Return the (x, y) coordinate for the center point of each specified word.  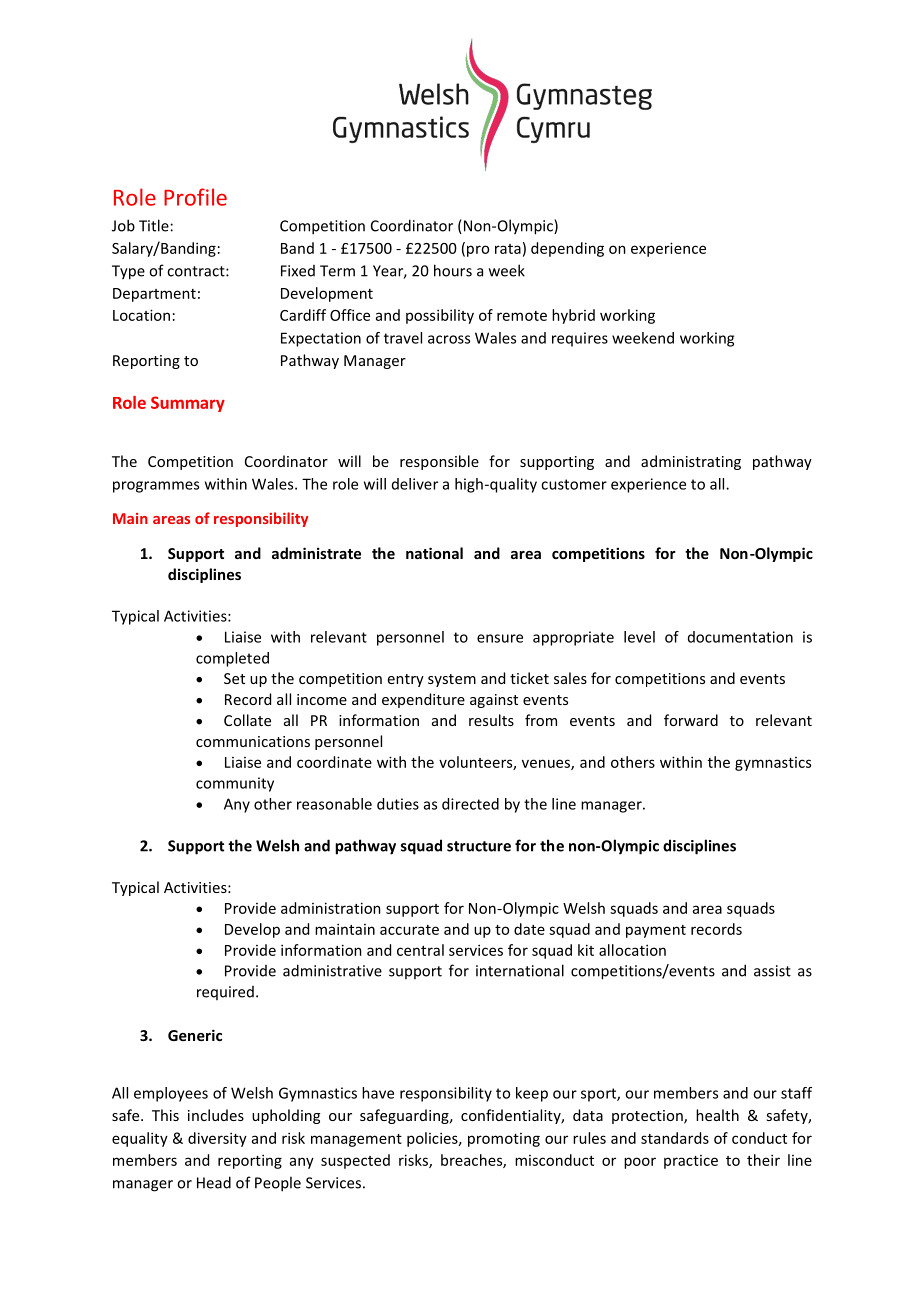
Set (234, 678)
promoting (504, 1140)
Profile (195, 197)
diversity (217, 1139)
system (452, 680)
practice (691, 1162)
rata (508, 249)
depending (567, 249)
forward (691, 720)
